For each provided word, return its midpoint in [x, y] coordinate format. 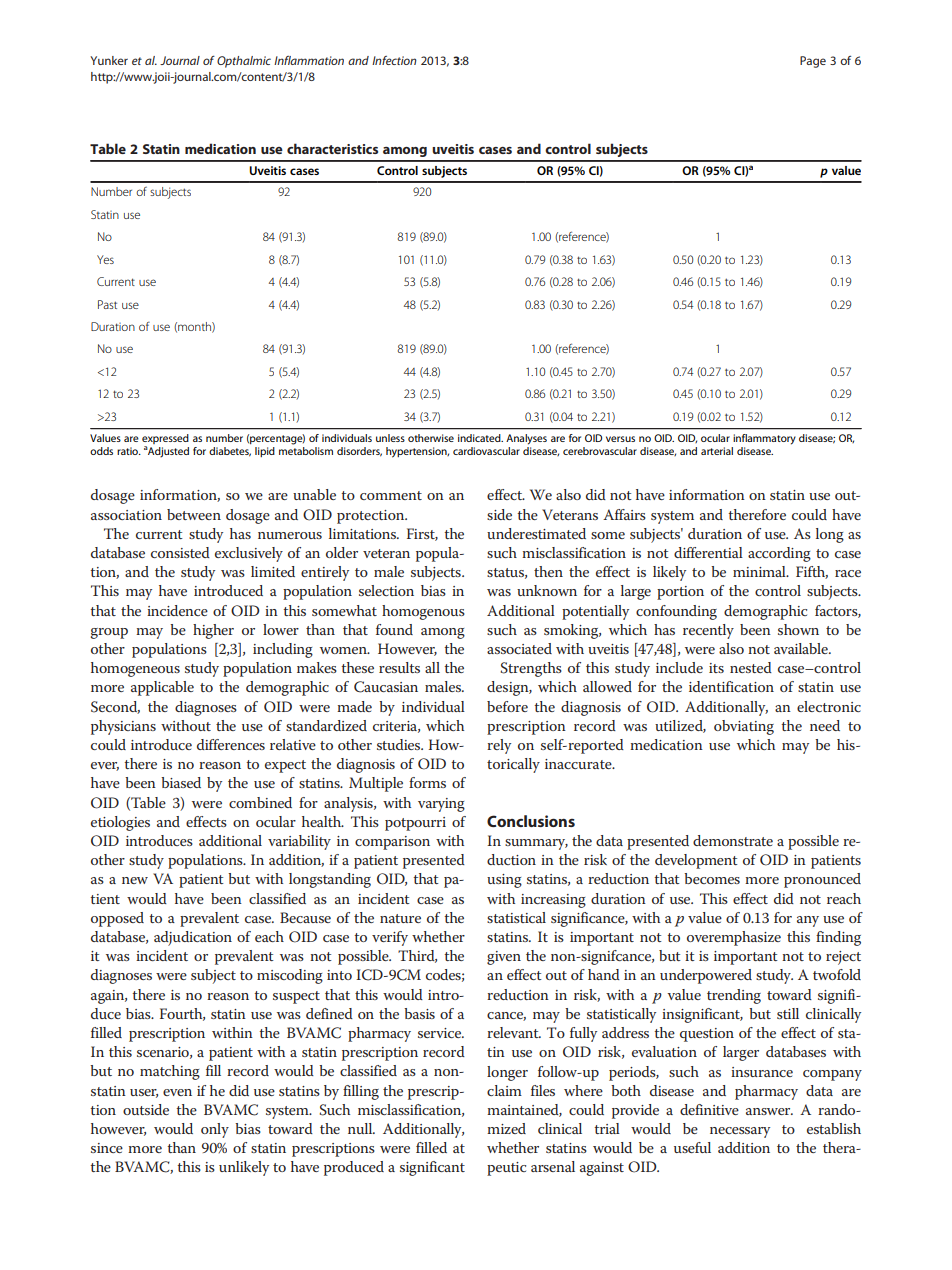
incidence [177, 610]
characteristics [332, 148]
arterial [717, 451]
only [215, 1130]
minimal [760, 571]
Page [813, 62]
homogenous [423, 612]
